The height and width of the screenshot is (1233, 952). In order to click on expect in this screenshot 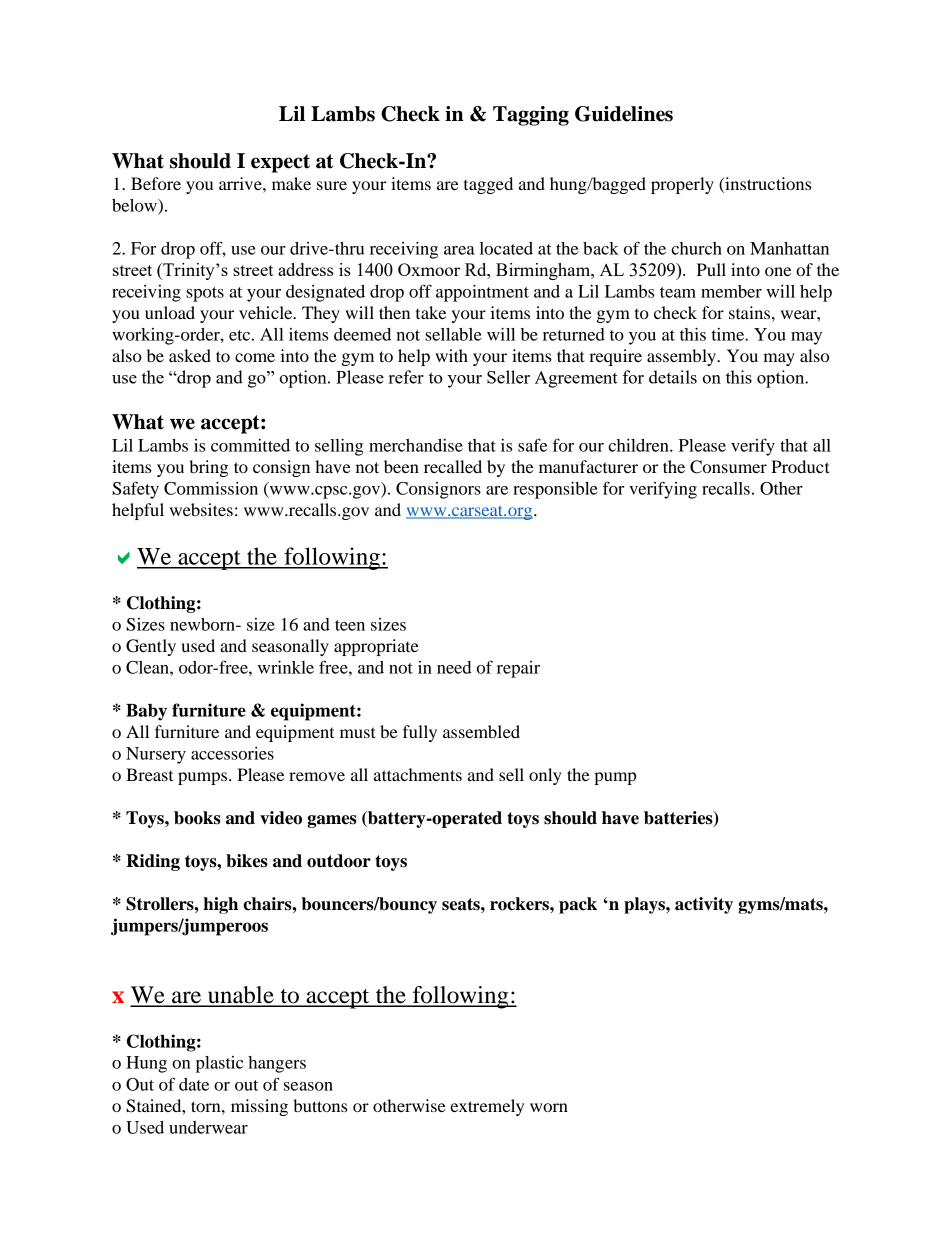, I will do `click(280, 163)`.
